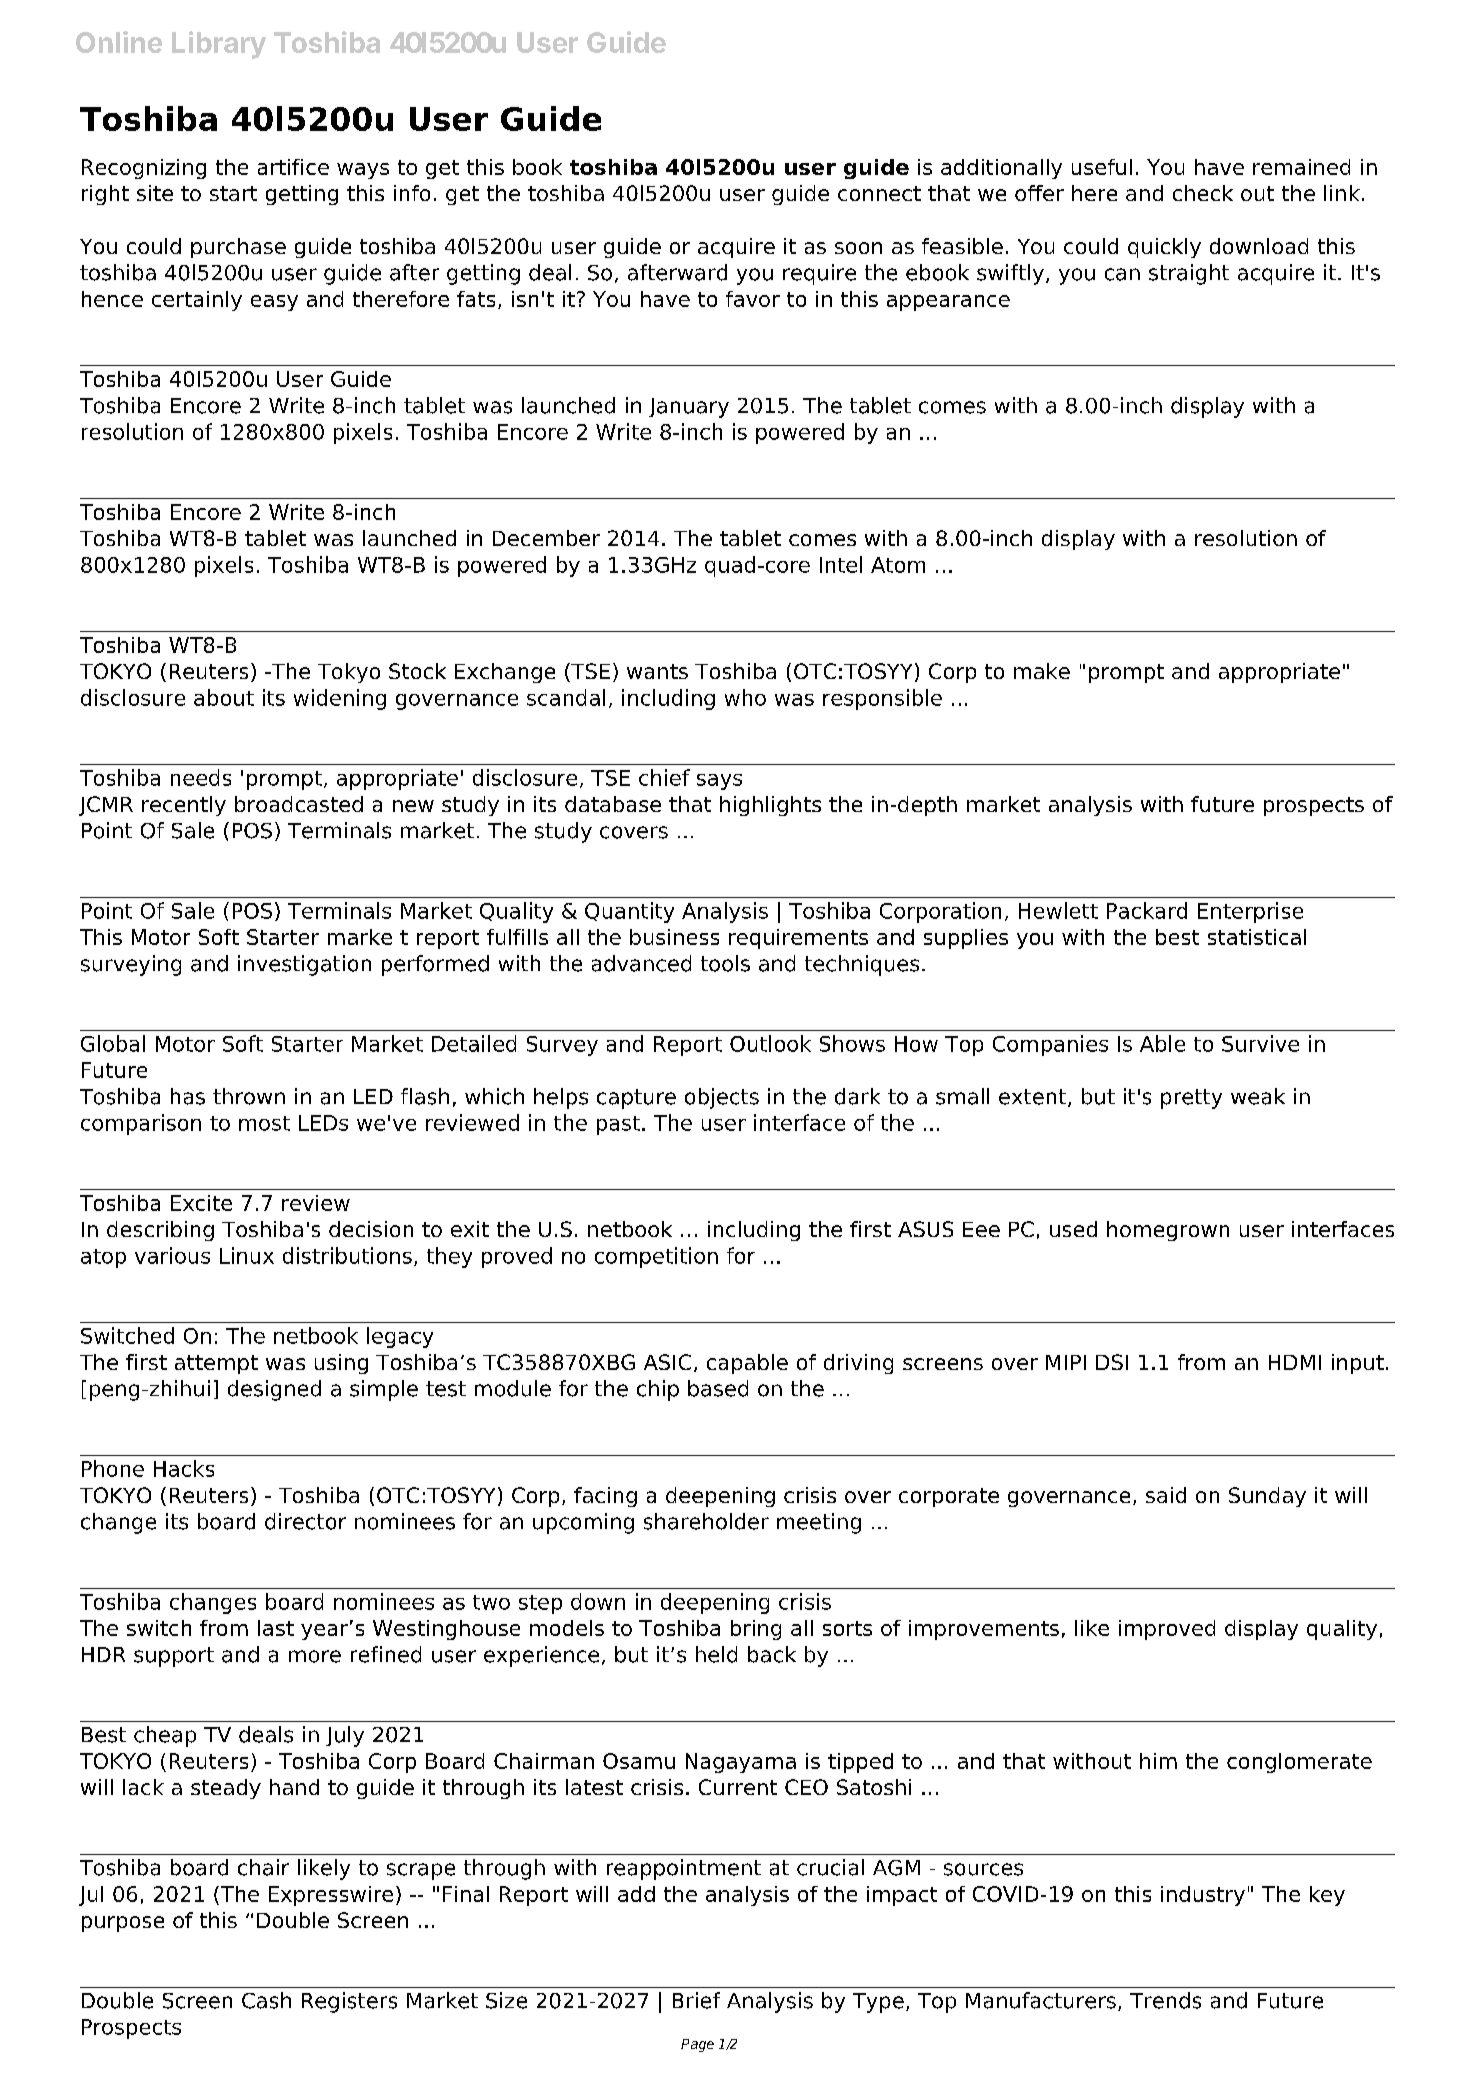 The width and height of the screenshot is (1480, 2094). Describe the element at coordinates (745, 697) in the screenshot. I see `who` at that location.
